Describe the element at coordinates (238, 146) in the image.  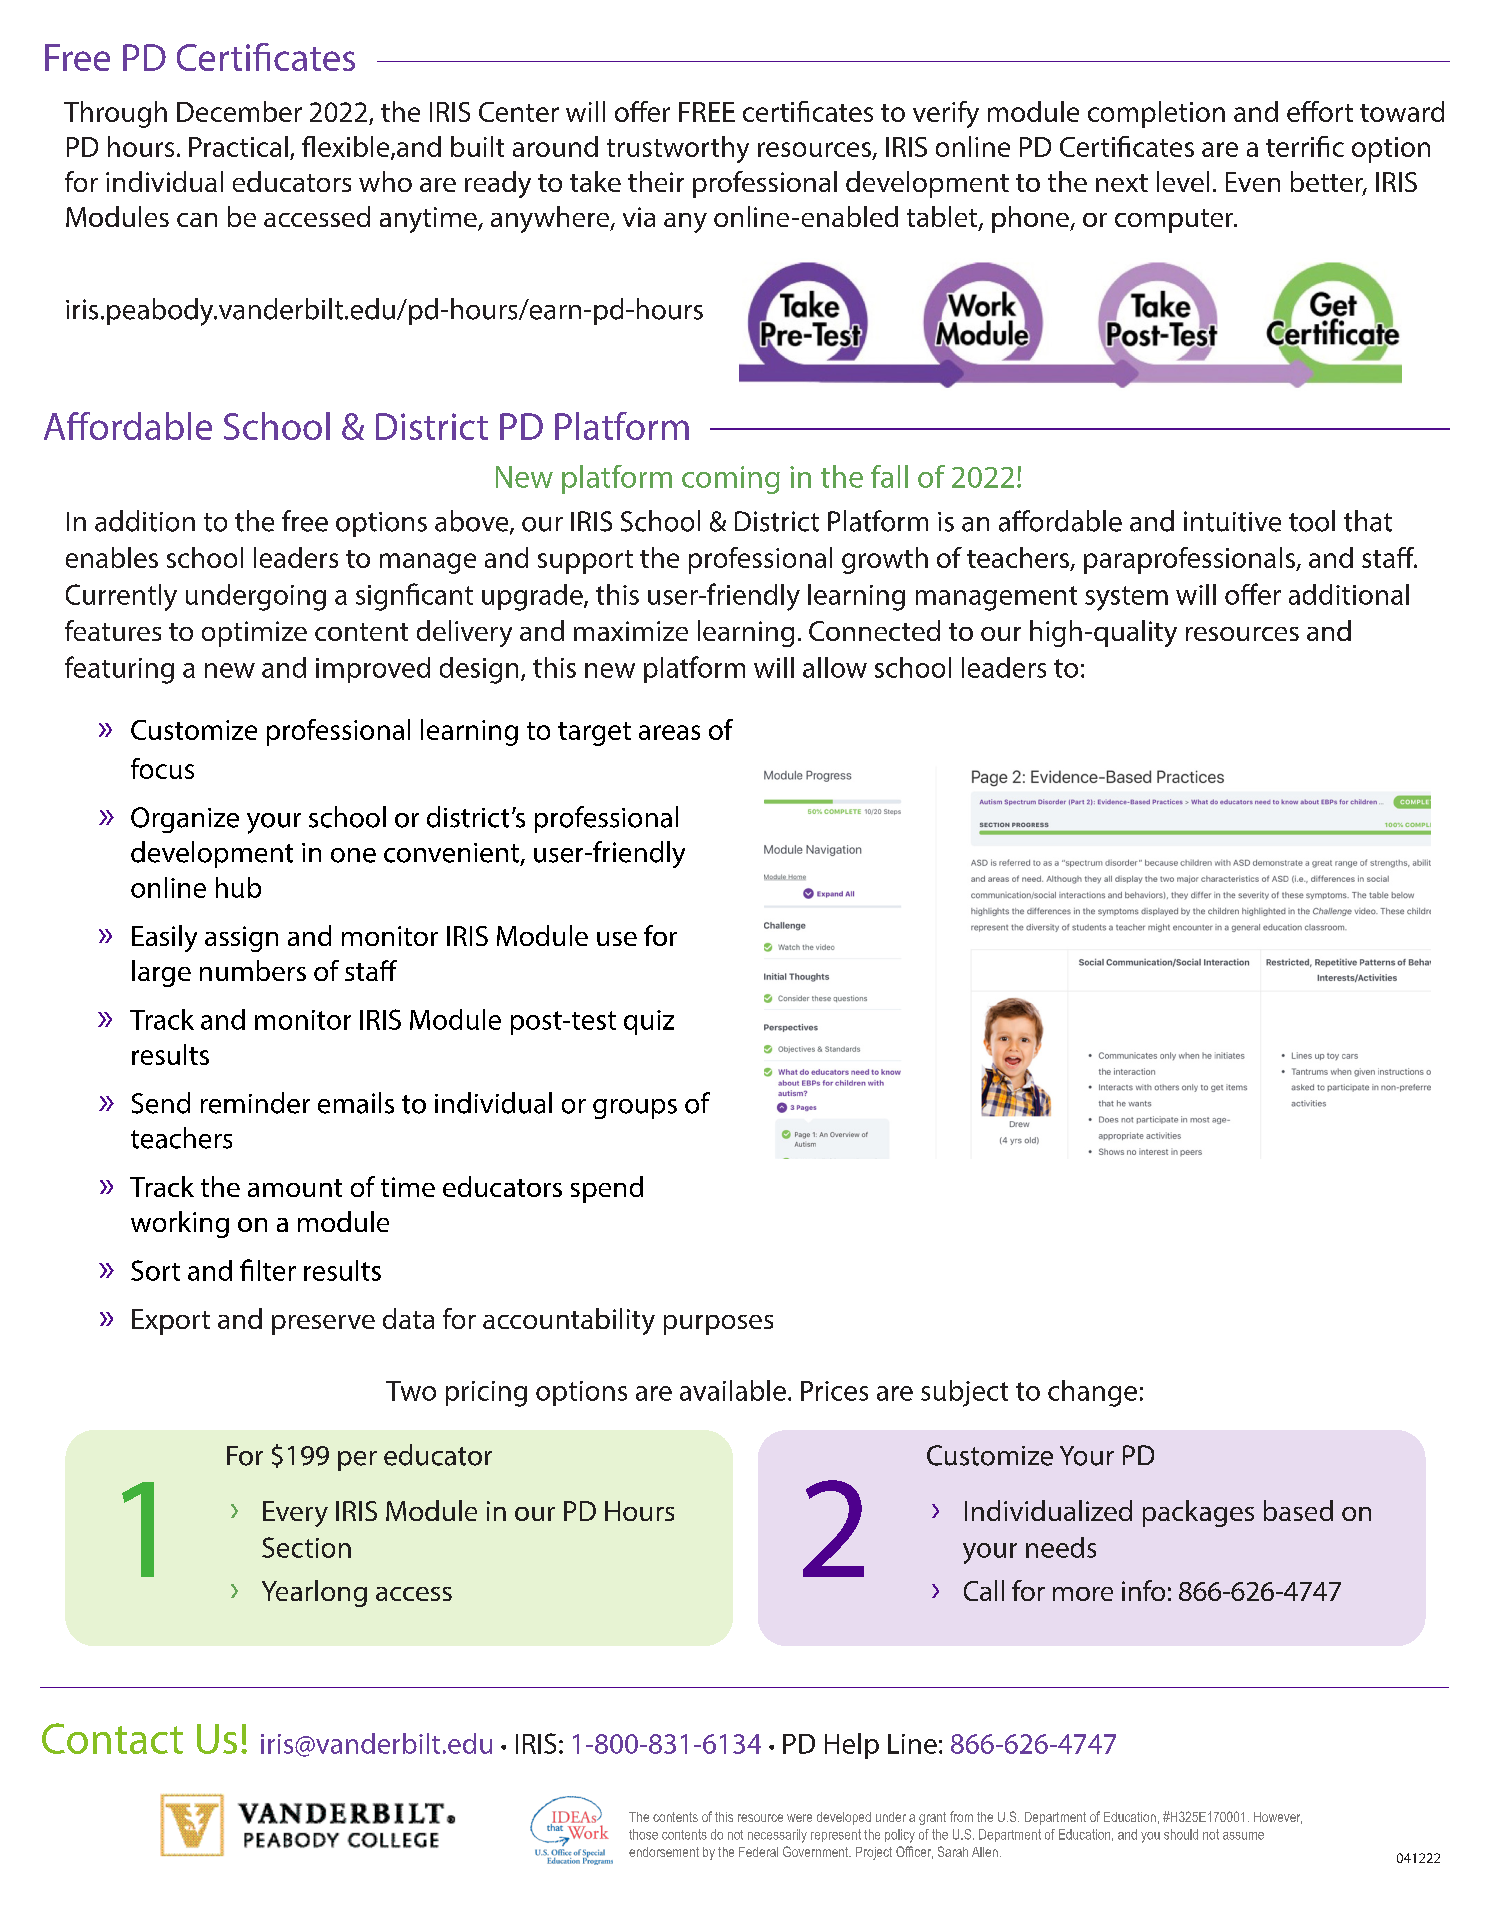
I see `Practical` at that location.
